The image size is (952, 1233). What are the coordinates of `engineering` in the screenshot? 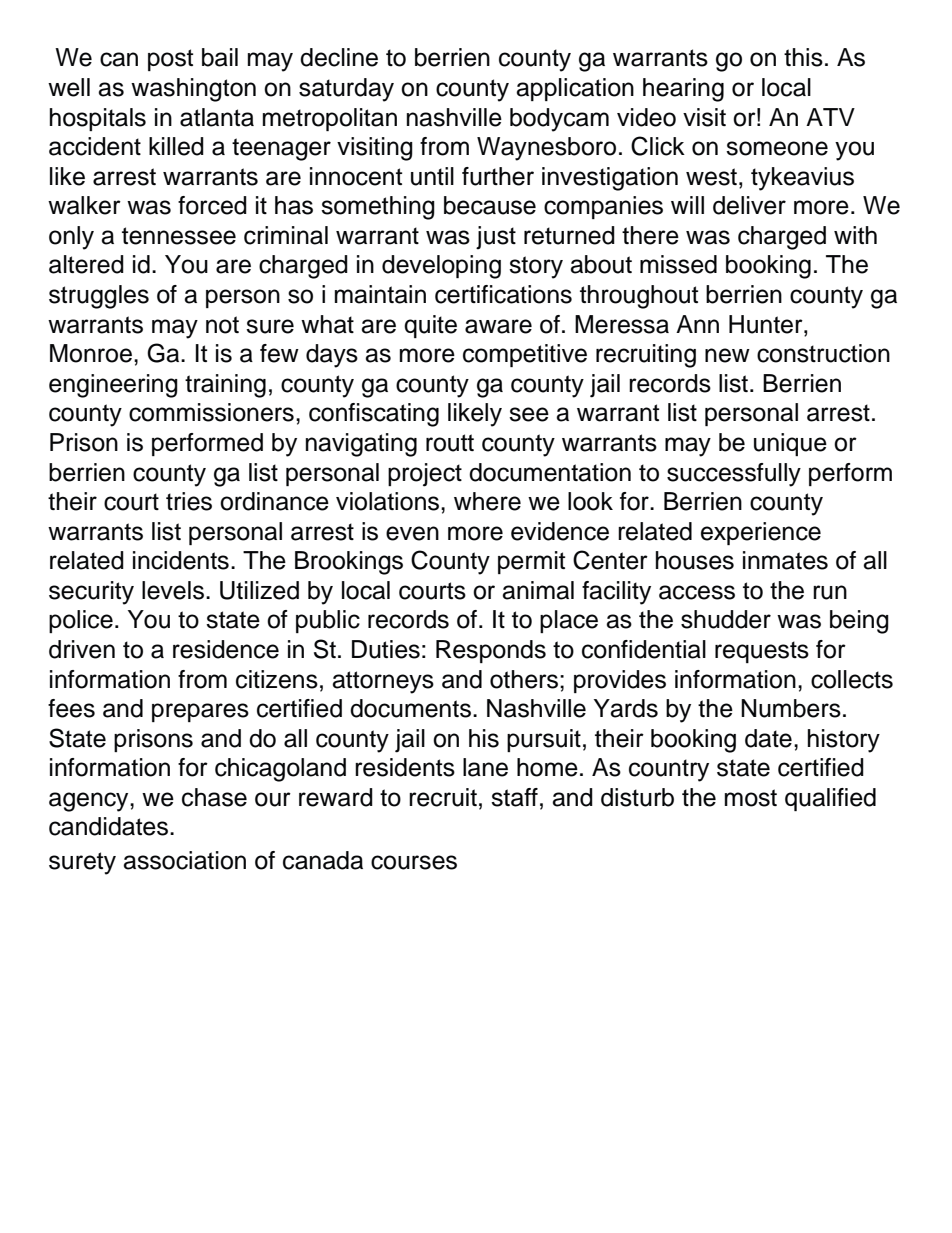 It's located at (113, 386).
